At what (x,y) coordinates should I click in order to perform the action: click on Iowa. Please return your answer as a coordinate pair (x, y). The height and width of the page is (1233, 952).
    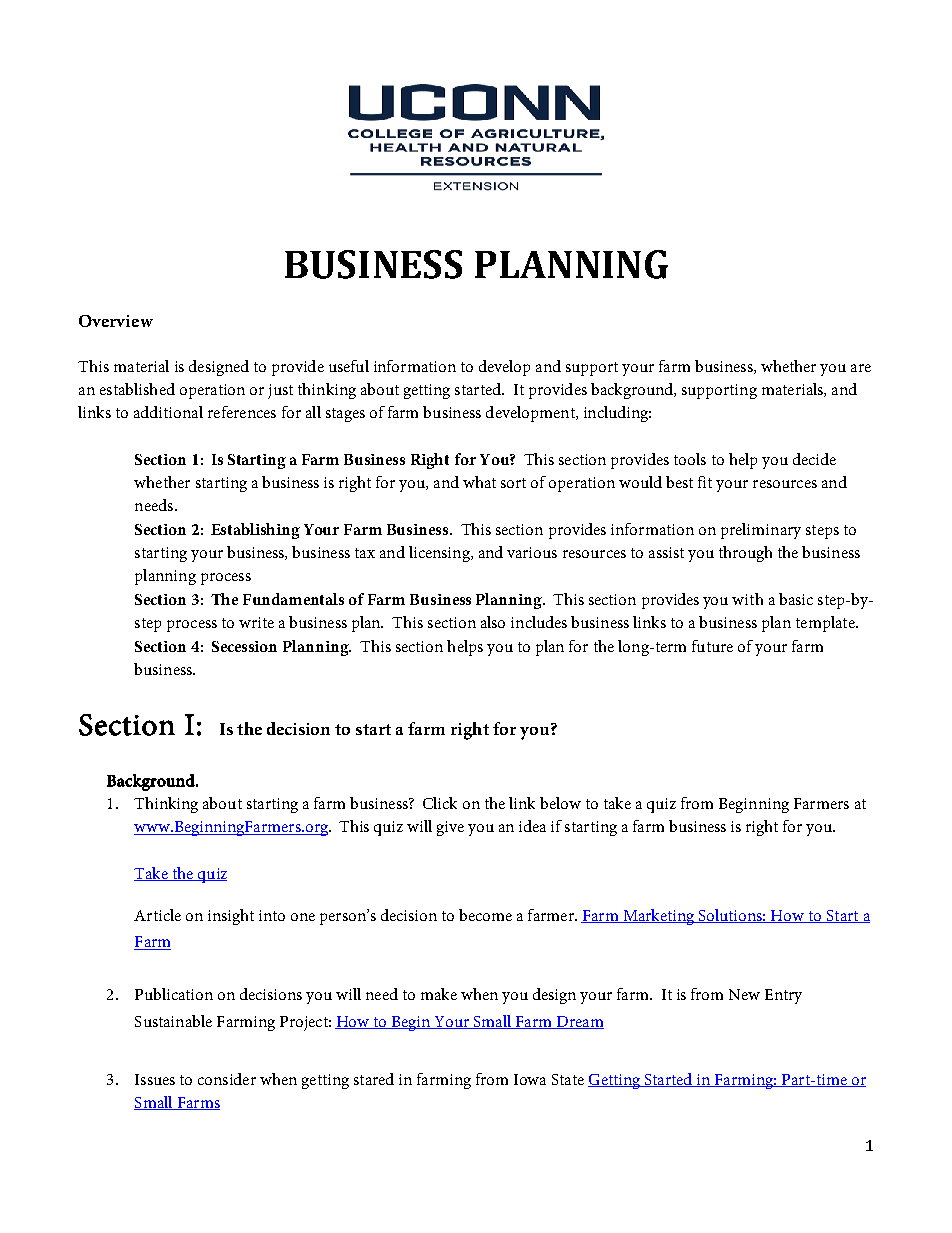
    Looking at the image, I should click on (530, 1079).
